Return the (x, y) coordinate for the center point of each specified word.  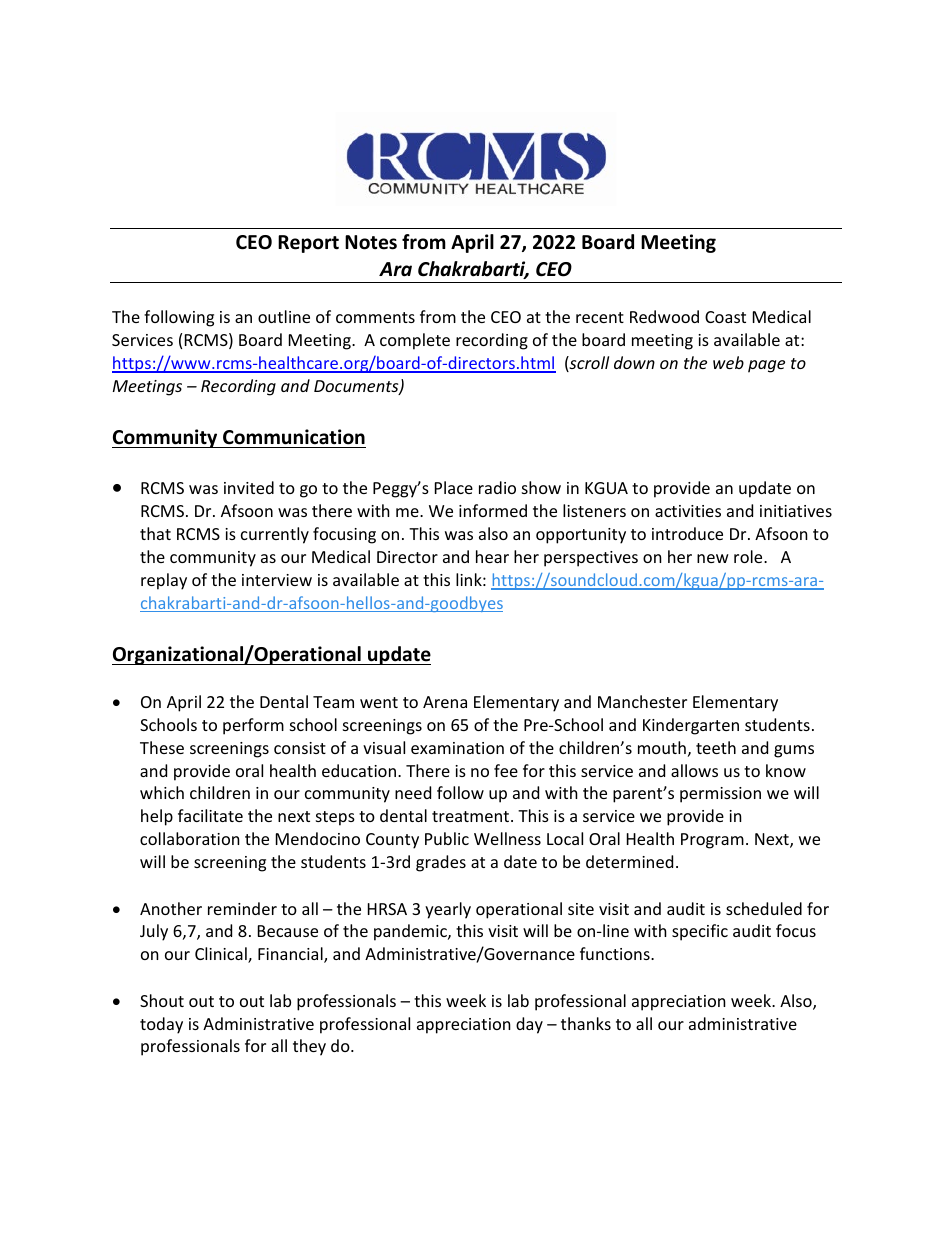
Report (308, 244)
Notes (371, 242)
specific (700, 932)
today (161, 1025)
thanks (586, 1023)
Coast (725, 317)
